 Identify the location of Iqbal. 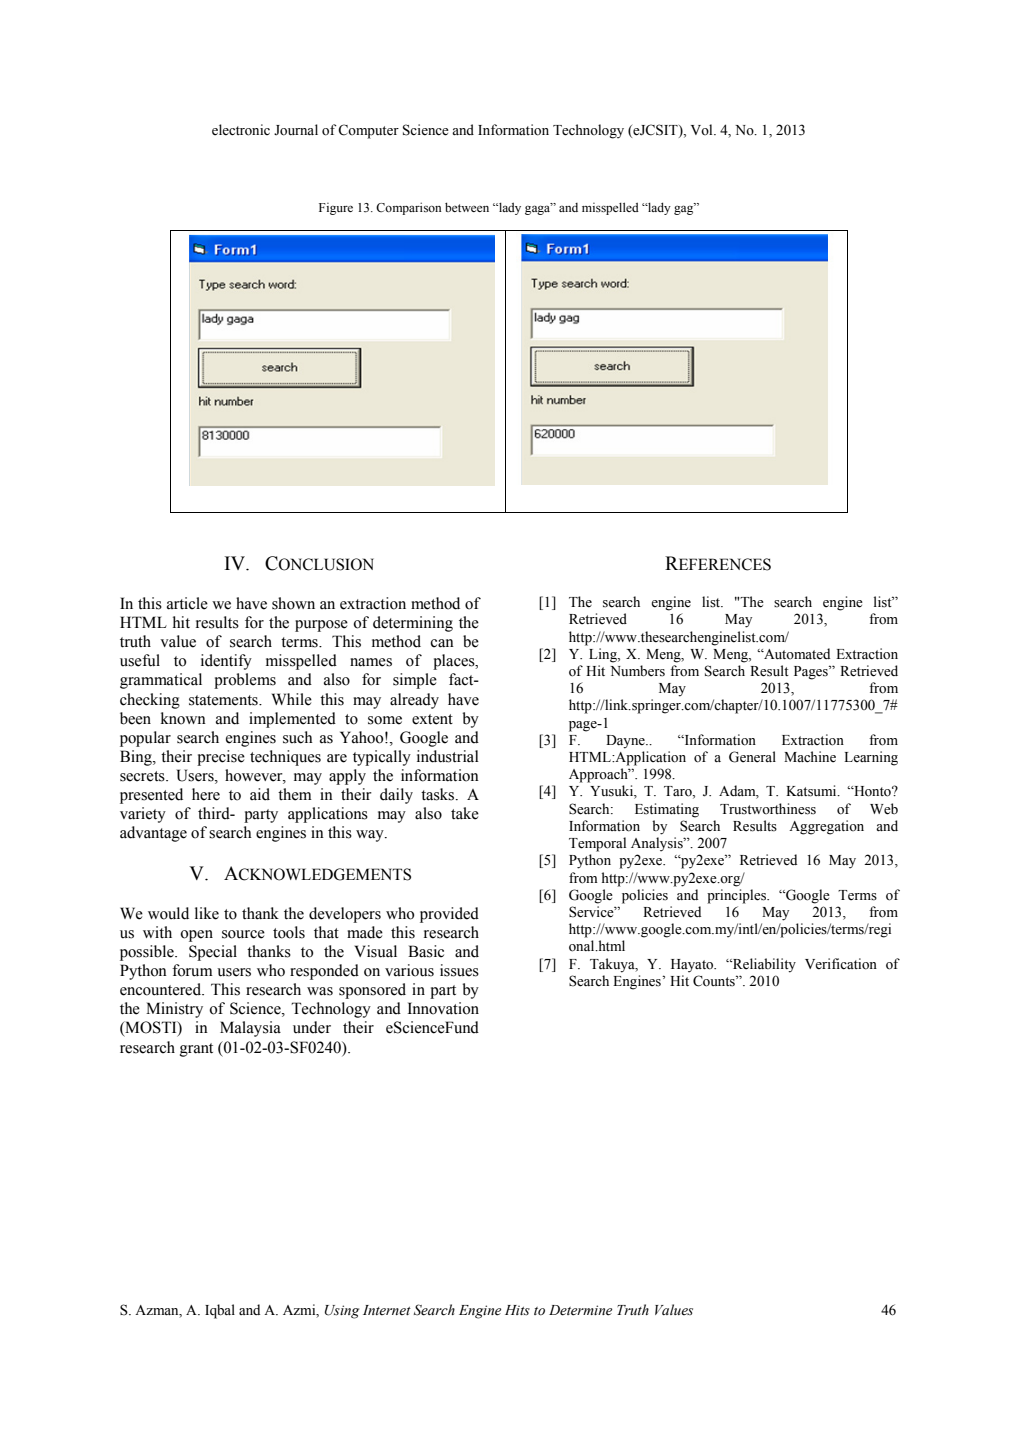
(220, 1311).
